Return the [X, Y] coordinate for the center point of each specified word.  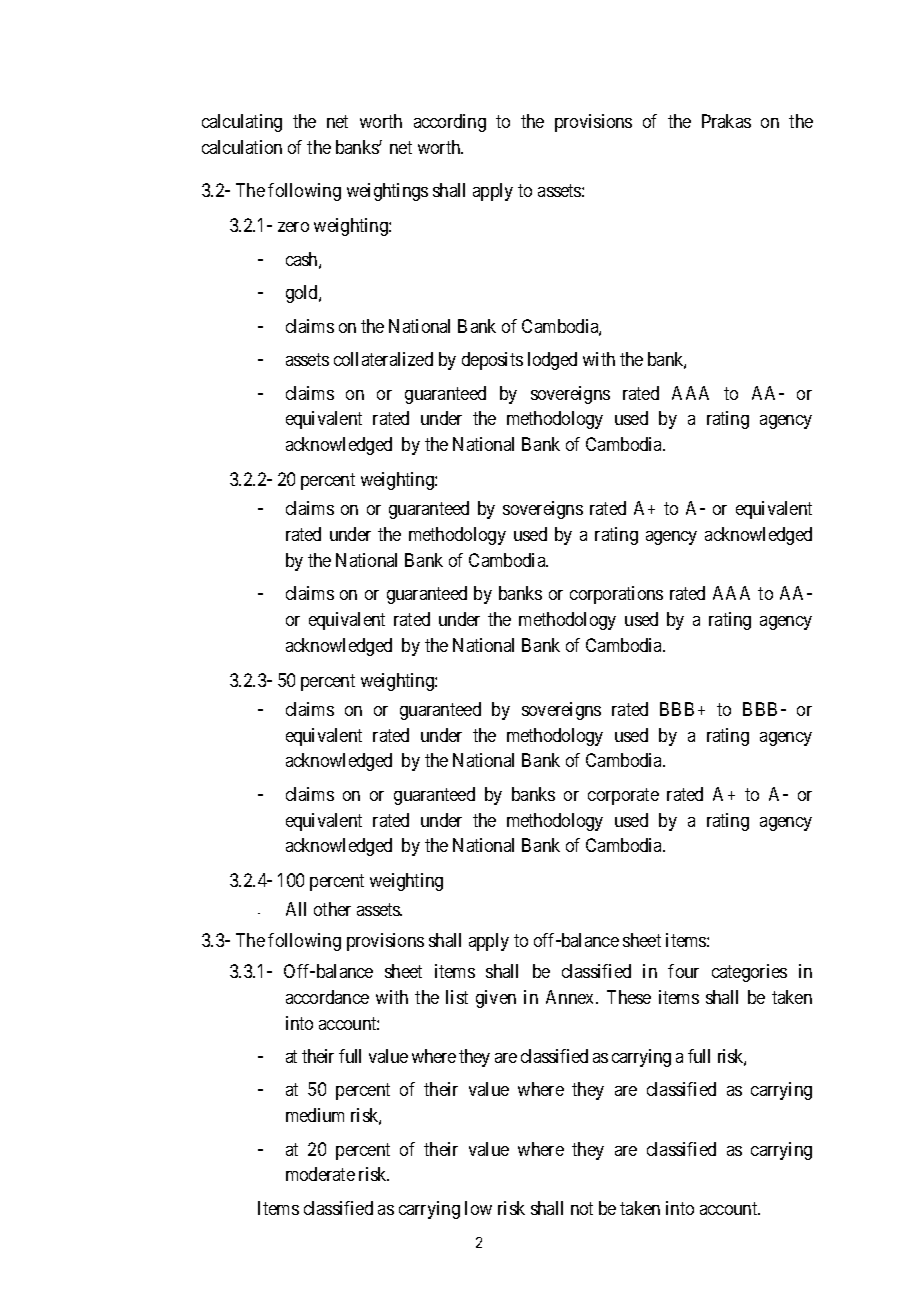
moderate [320, 1174]
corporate [623, 796]
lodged [552, 361]
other [332, 909]
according [450, 123]
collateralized [383, 359]
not [582, 1208]
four [683, 971]
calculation [242, 147]
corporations [616, 595]
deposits [492, 361]
